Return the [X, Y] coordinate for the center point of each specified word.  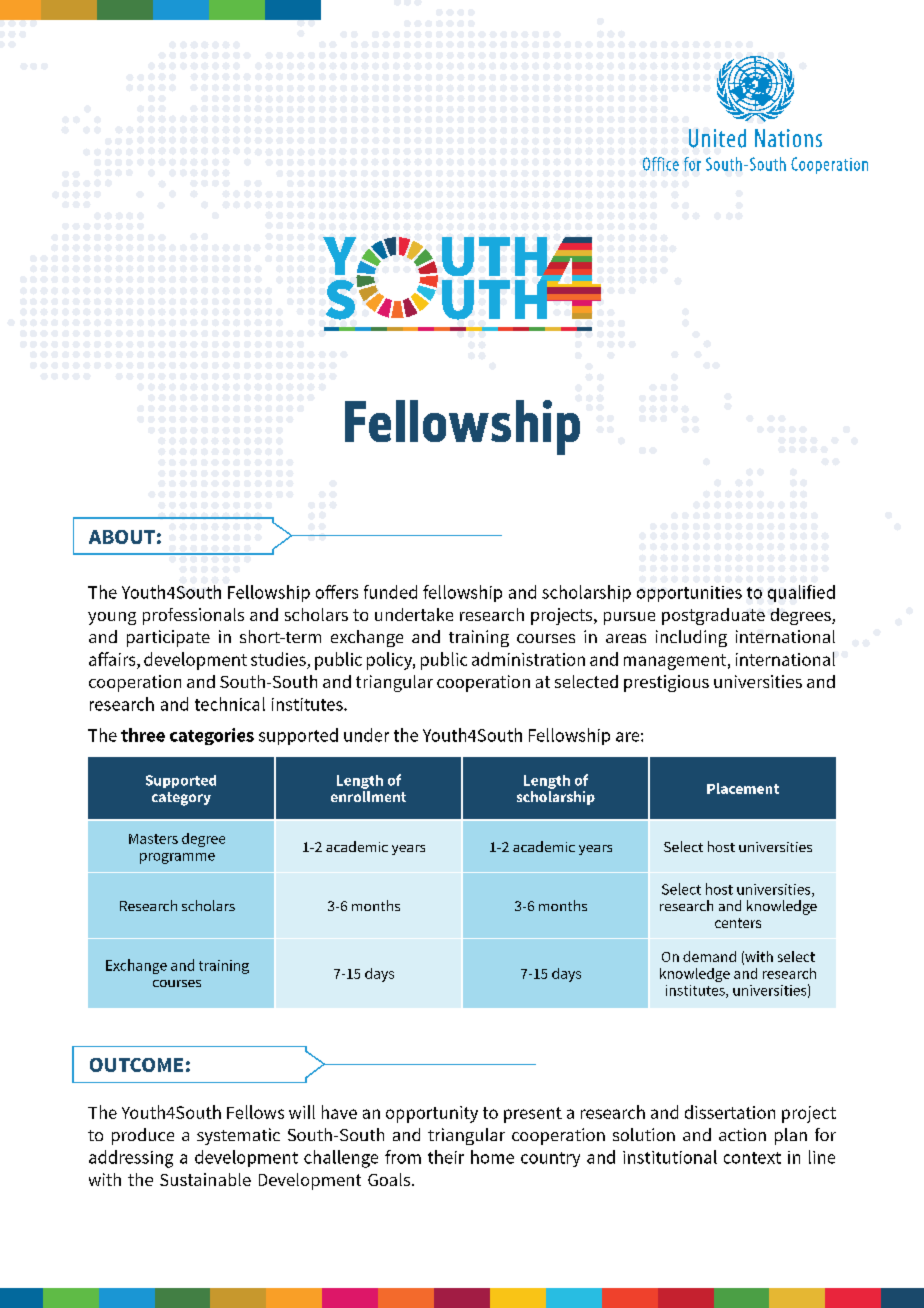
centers [738, 923]
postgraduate [713, 616]
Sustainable [205, 1179]
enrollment [368, 796]
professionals [193, 616]
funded [390, 592]
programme [177, 858]
